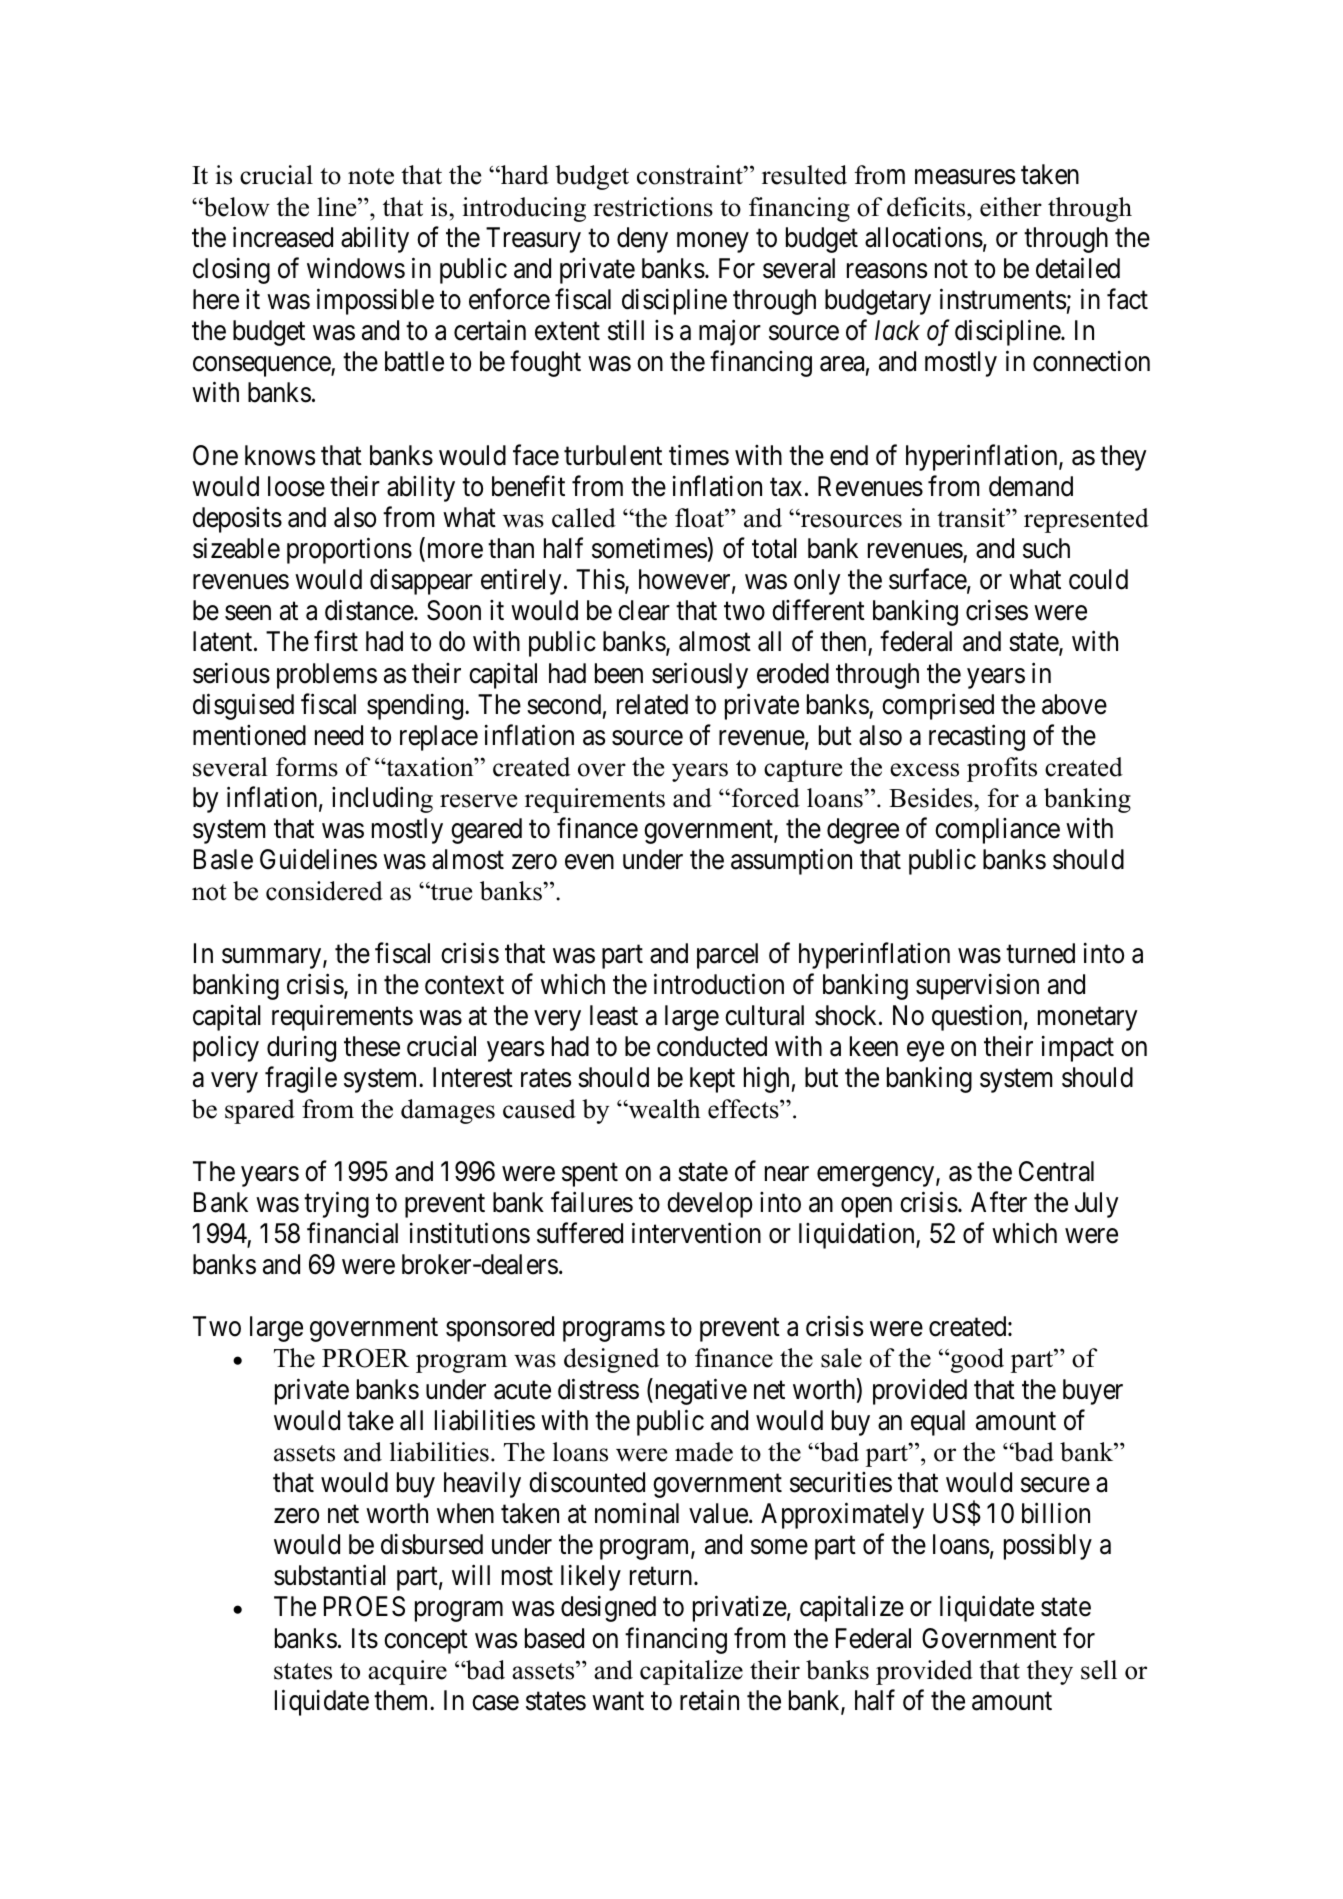 The width and height of the image is (1343, 1899). I want to click on turned, so click(1040, 953).
